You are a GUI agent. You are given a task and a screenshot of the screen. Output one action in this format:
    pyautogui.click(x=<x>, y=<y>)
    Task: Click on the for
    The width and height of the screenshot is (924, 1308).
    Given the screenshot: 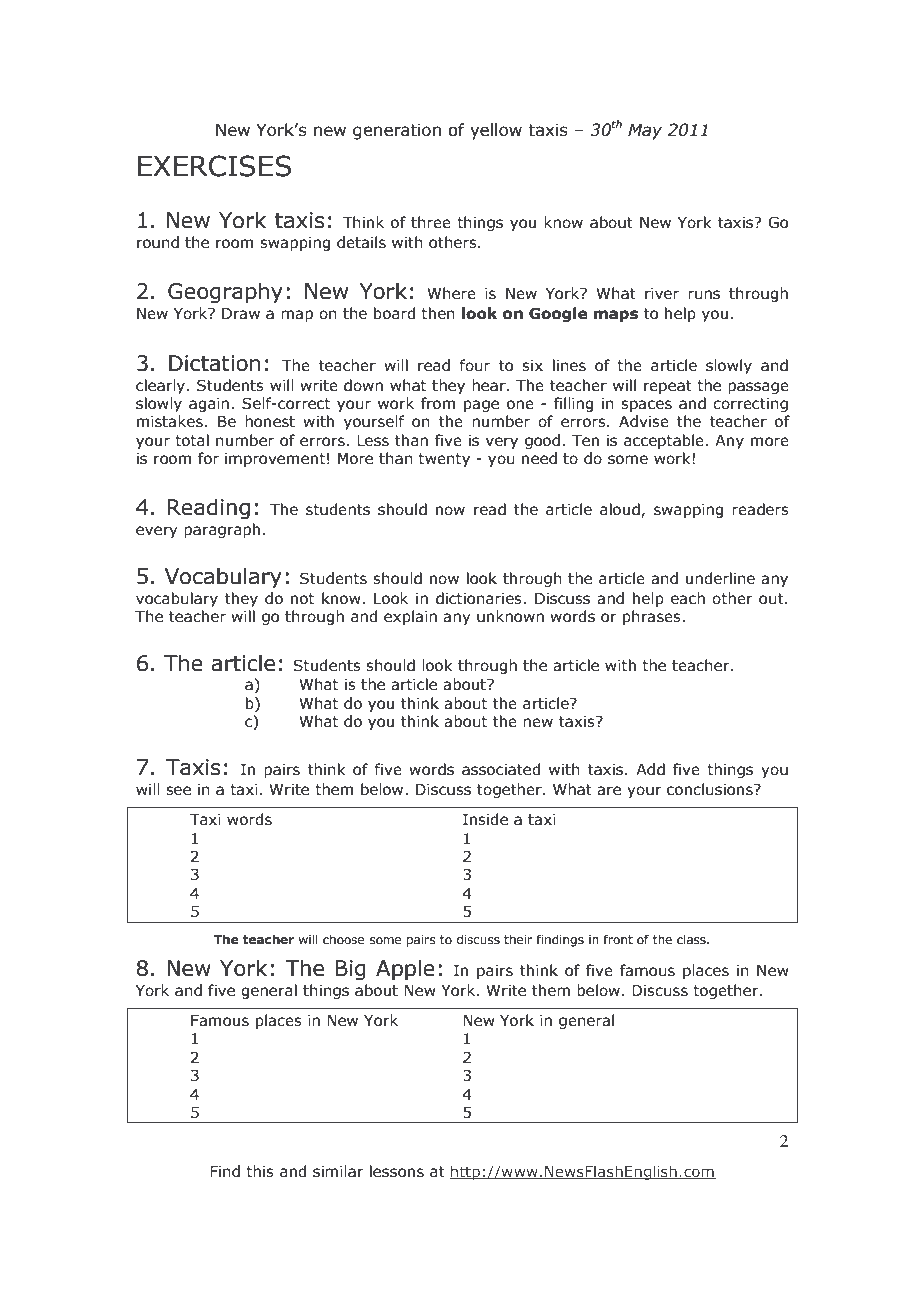 What is the action you would take?
    pyautogui.click(x=208, y=458)
